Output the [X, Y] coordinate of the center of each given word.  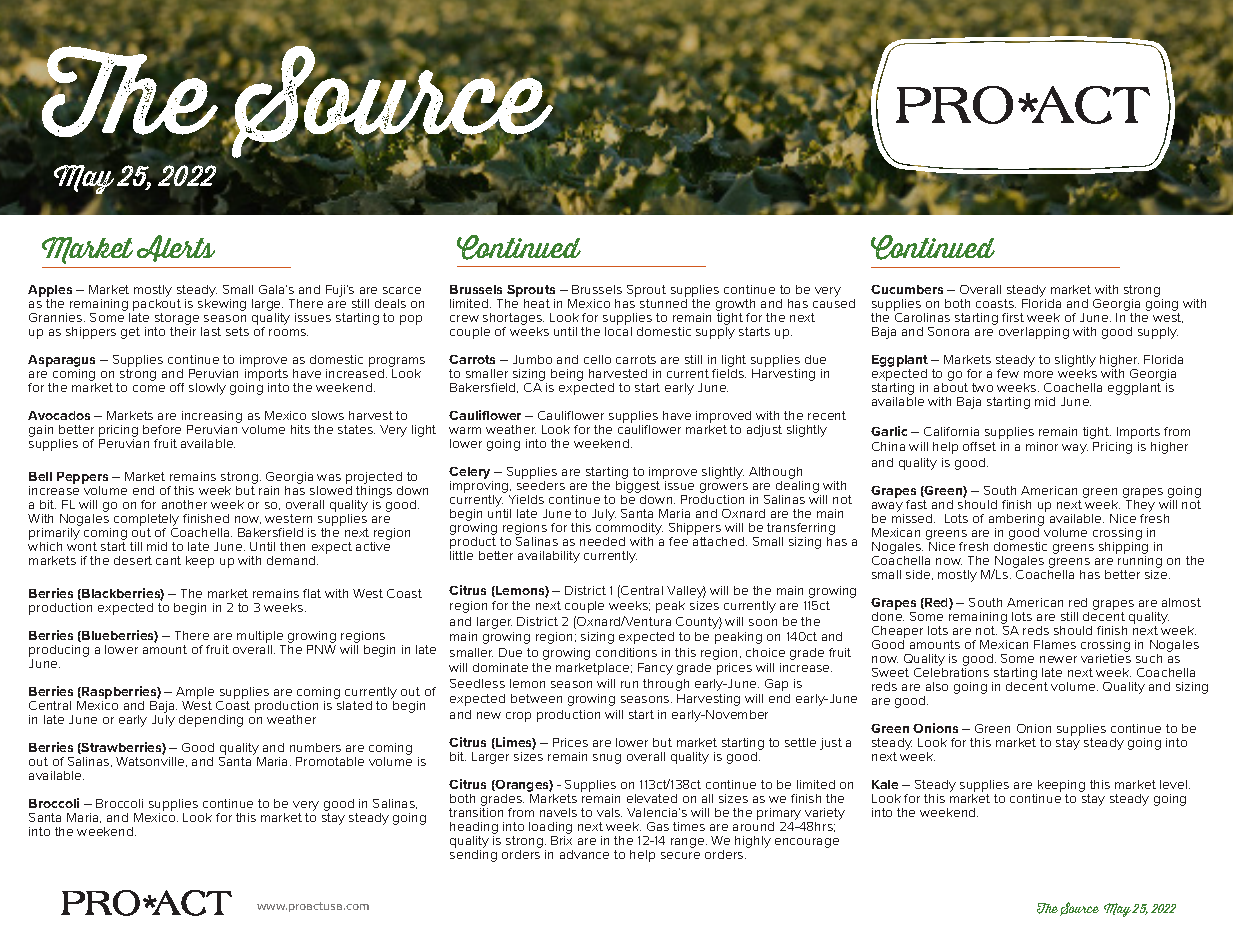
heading [474, 829]
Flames [1055, 644]
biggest [638, 488]
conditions [626, 652]
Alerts [176, 248]
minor [1042, 446]
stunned [663, 303]
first [1013, 317]
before [162, 429]
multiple [260, 637]
